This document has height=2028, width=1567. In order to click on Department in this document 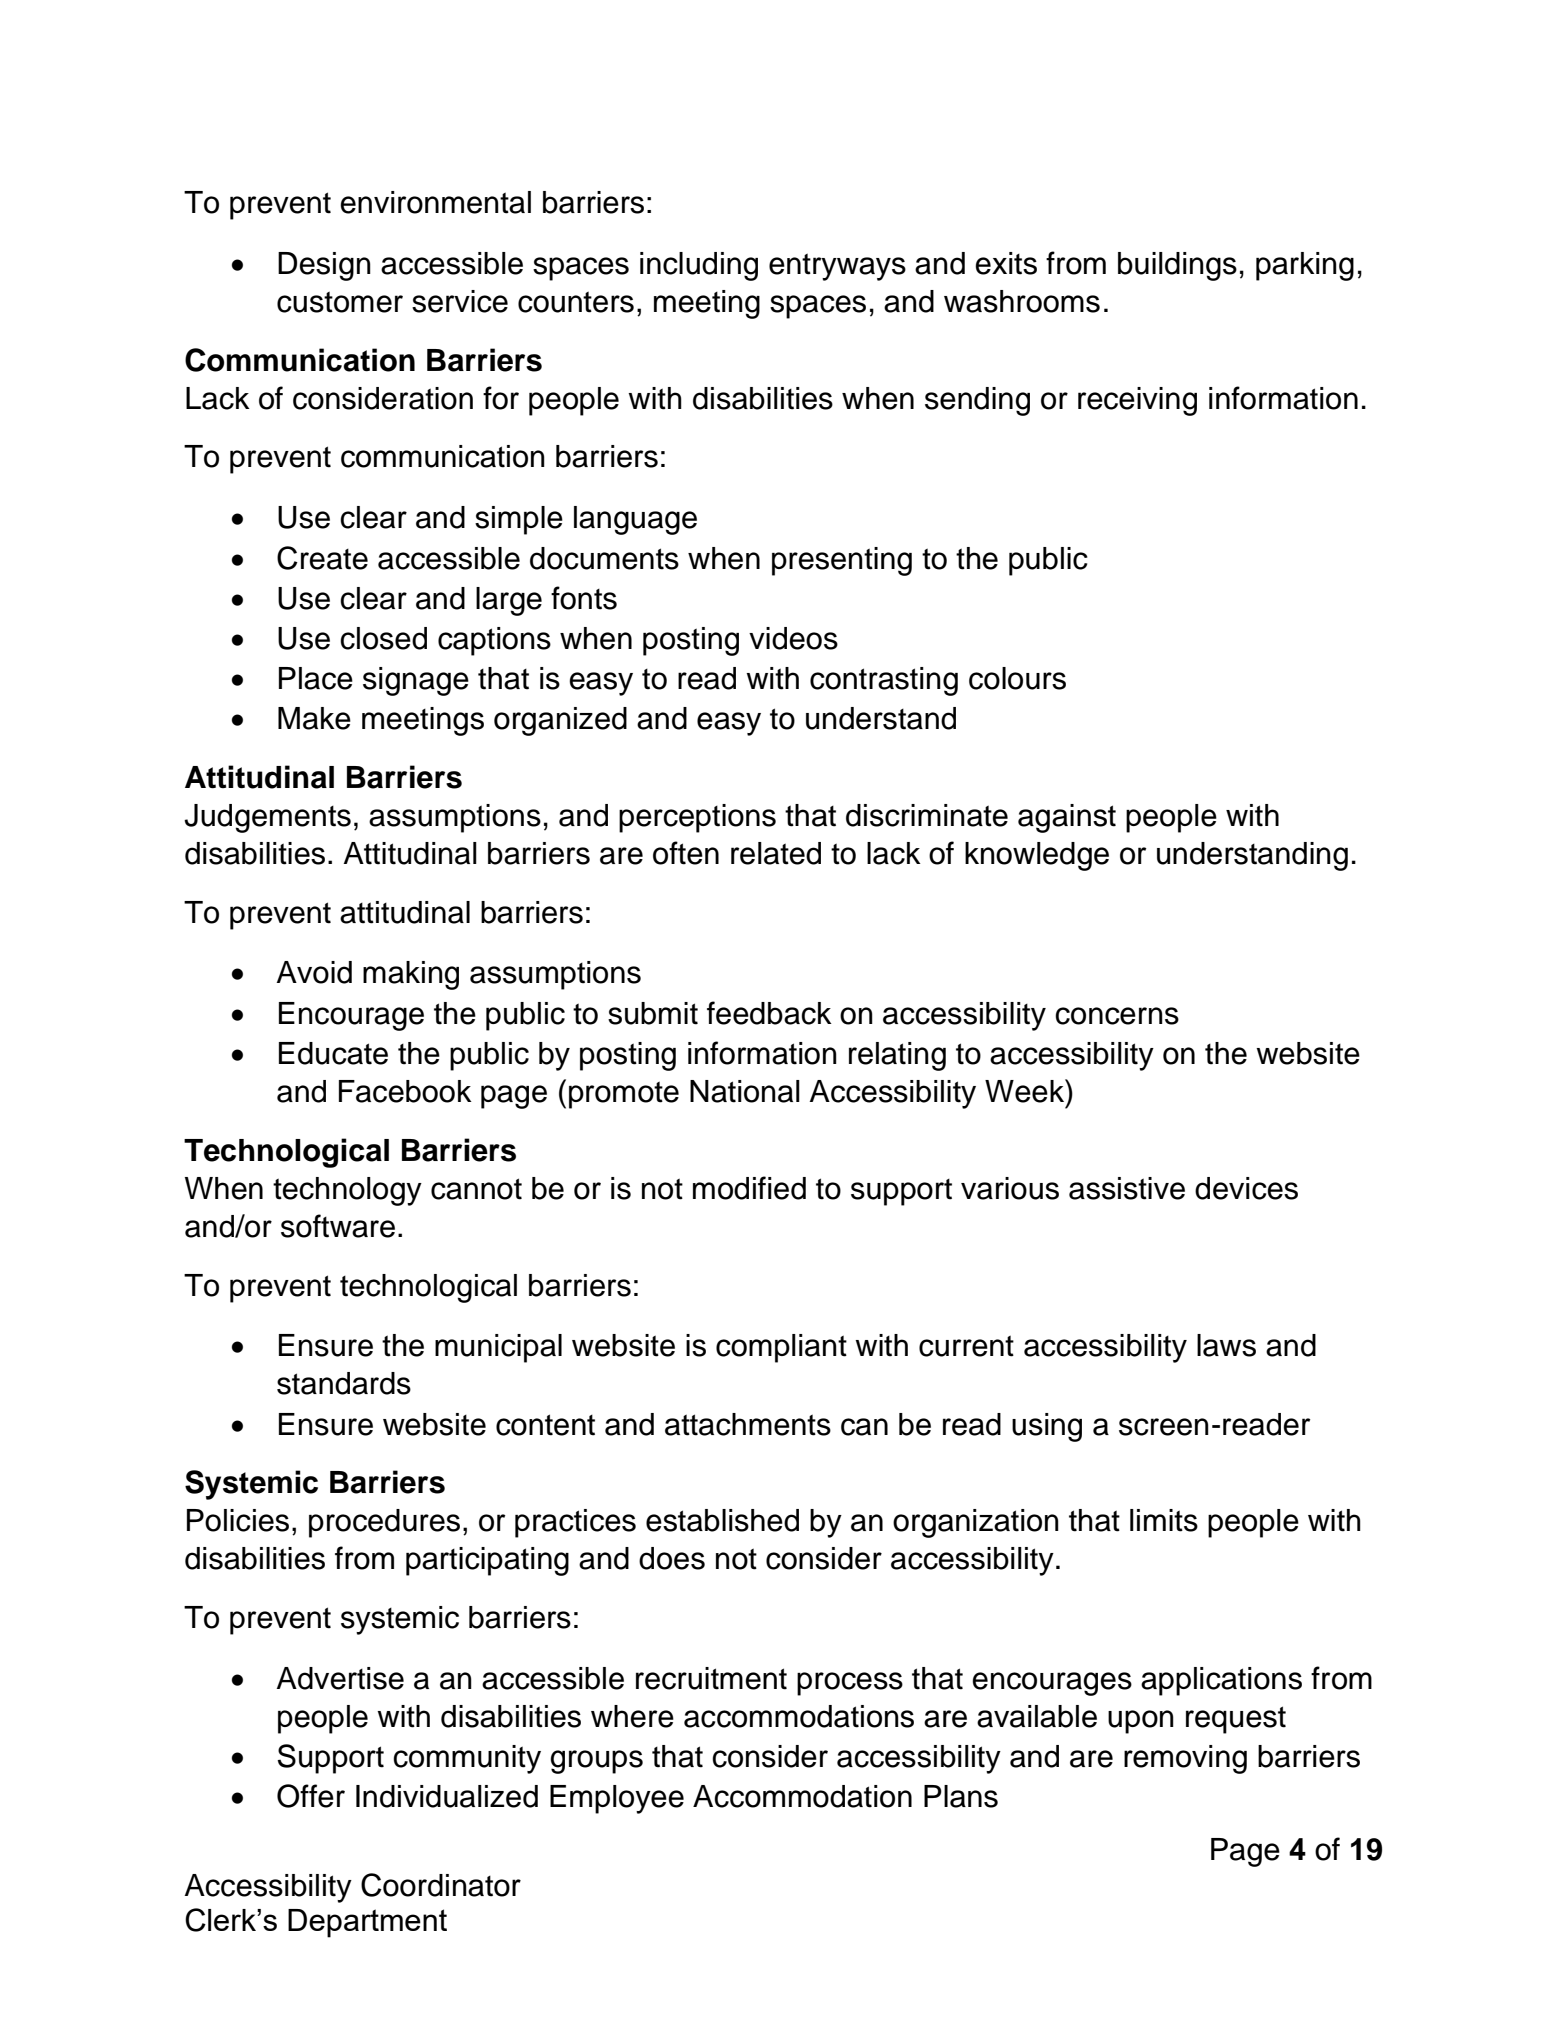, I will do `click(367, 1923)`.
